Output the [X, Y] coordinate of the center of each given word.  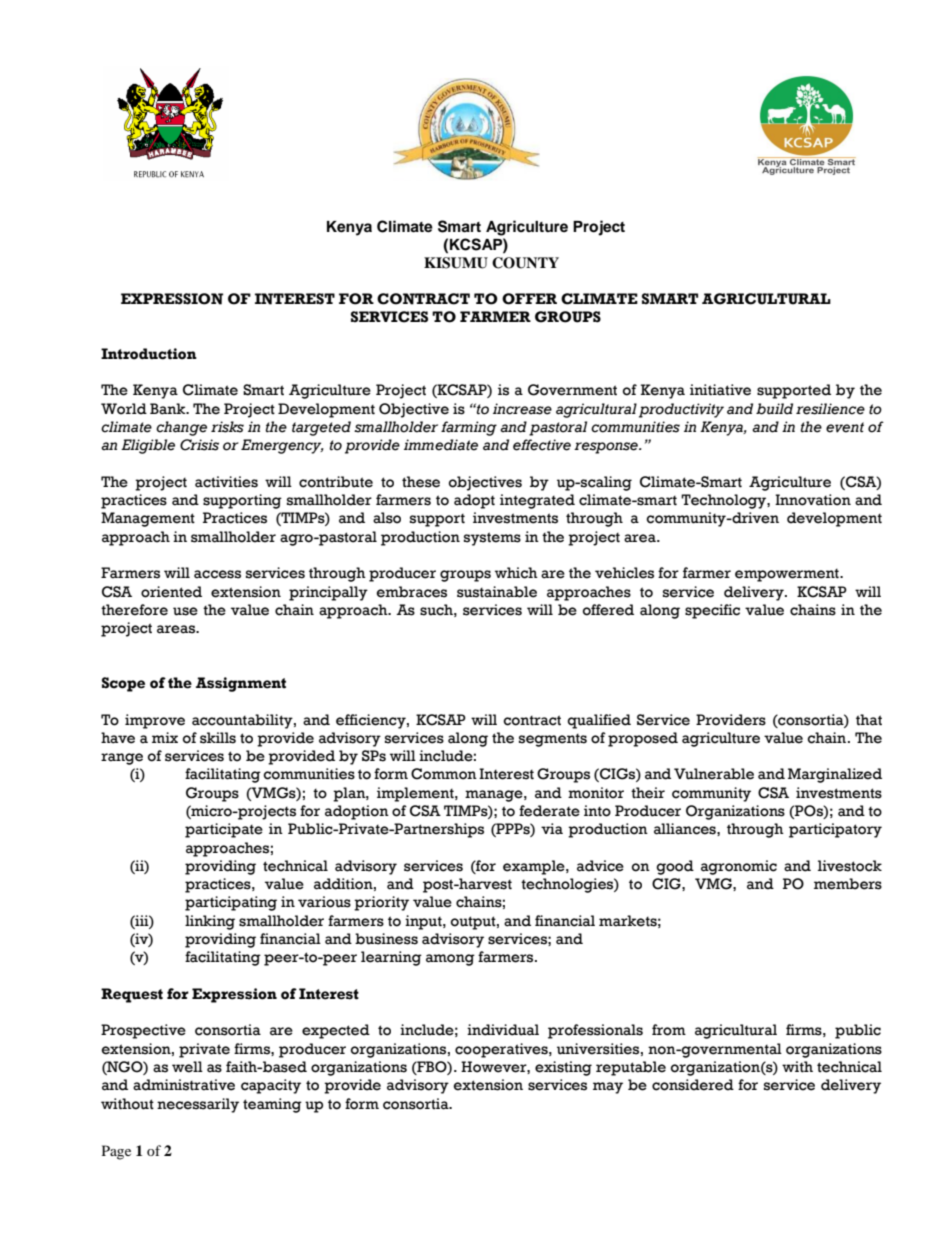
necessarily [198, 1105]
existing [563, 1068]
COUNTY [525, 263]
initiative [720, 390]
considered [693, 1085]
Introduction [149, 354]
